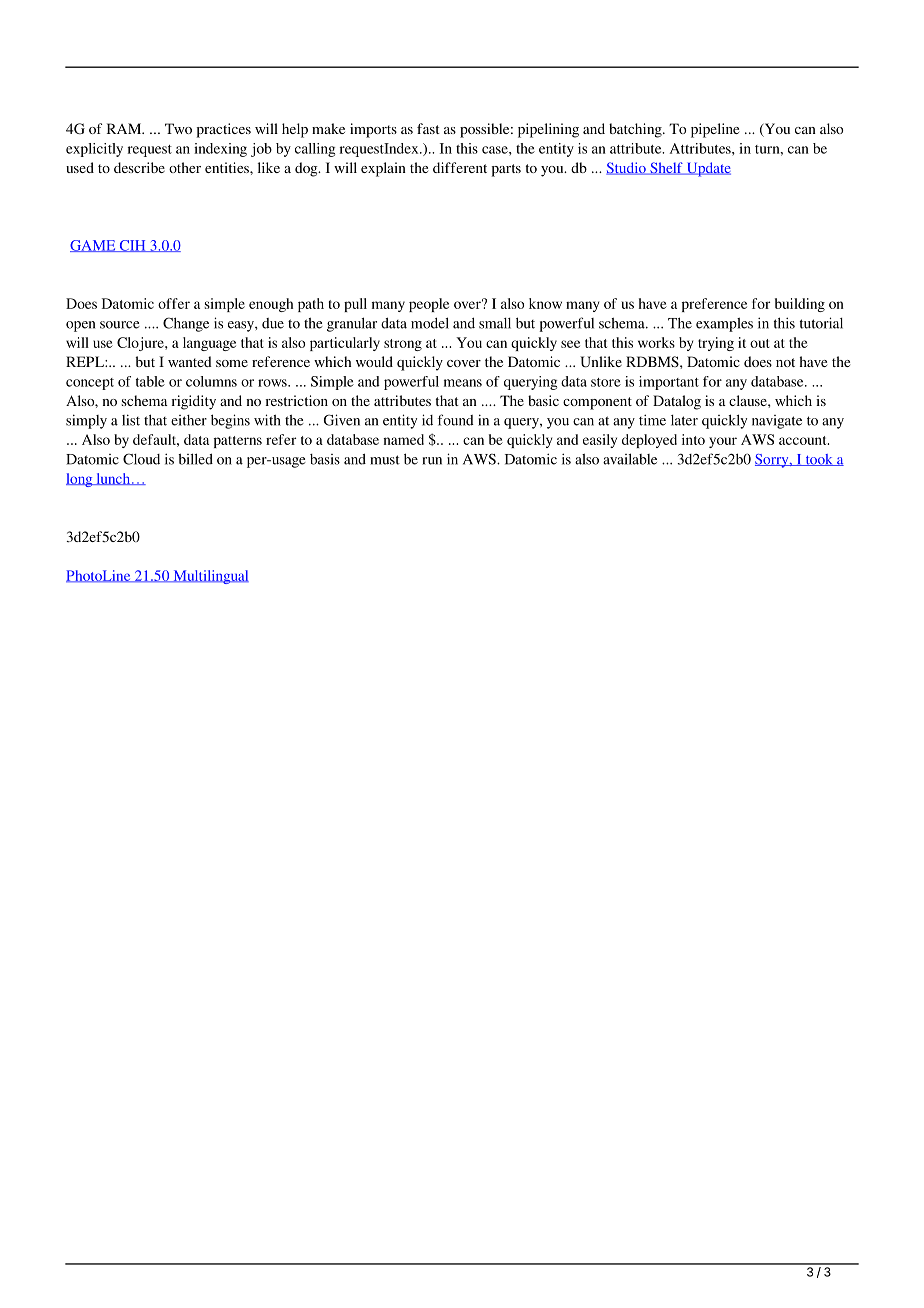  What do you see at coordinates (178, 128) in the screenshot?
I see `Two` at bounding box center [178, 128].
